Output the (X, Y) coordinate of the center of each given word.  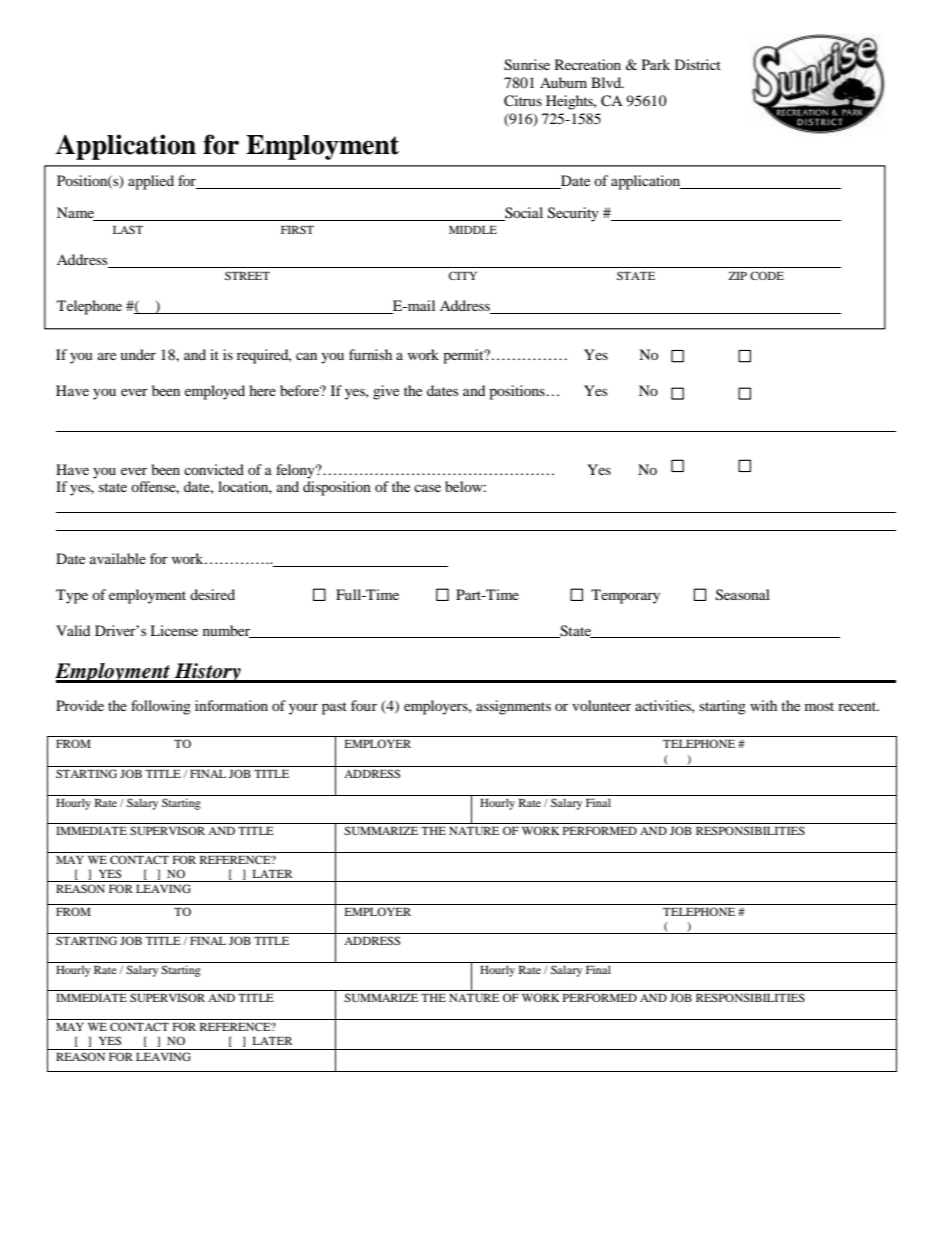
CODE (767, 275)
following (161, 707)
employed (215, 392)
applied (151, 182)
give (386, 392)
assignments (513, 707)
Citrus (523, 101)
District (698, 64)
